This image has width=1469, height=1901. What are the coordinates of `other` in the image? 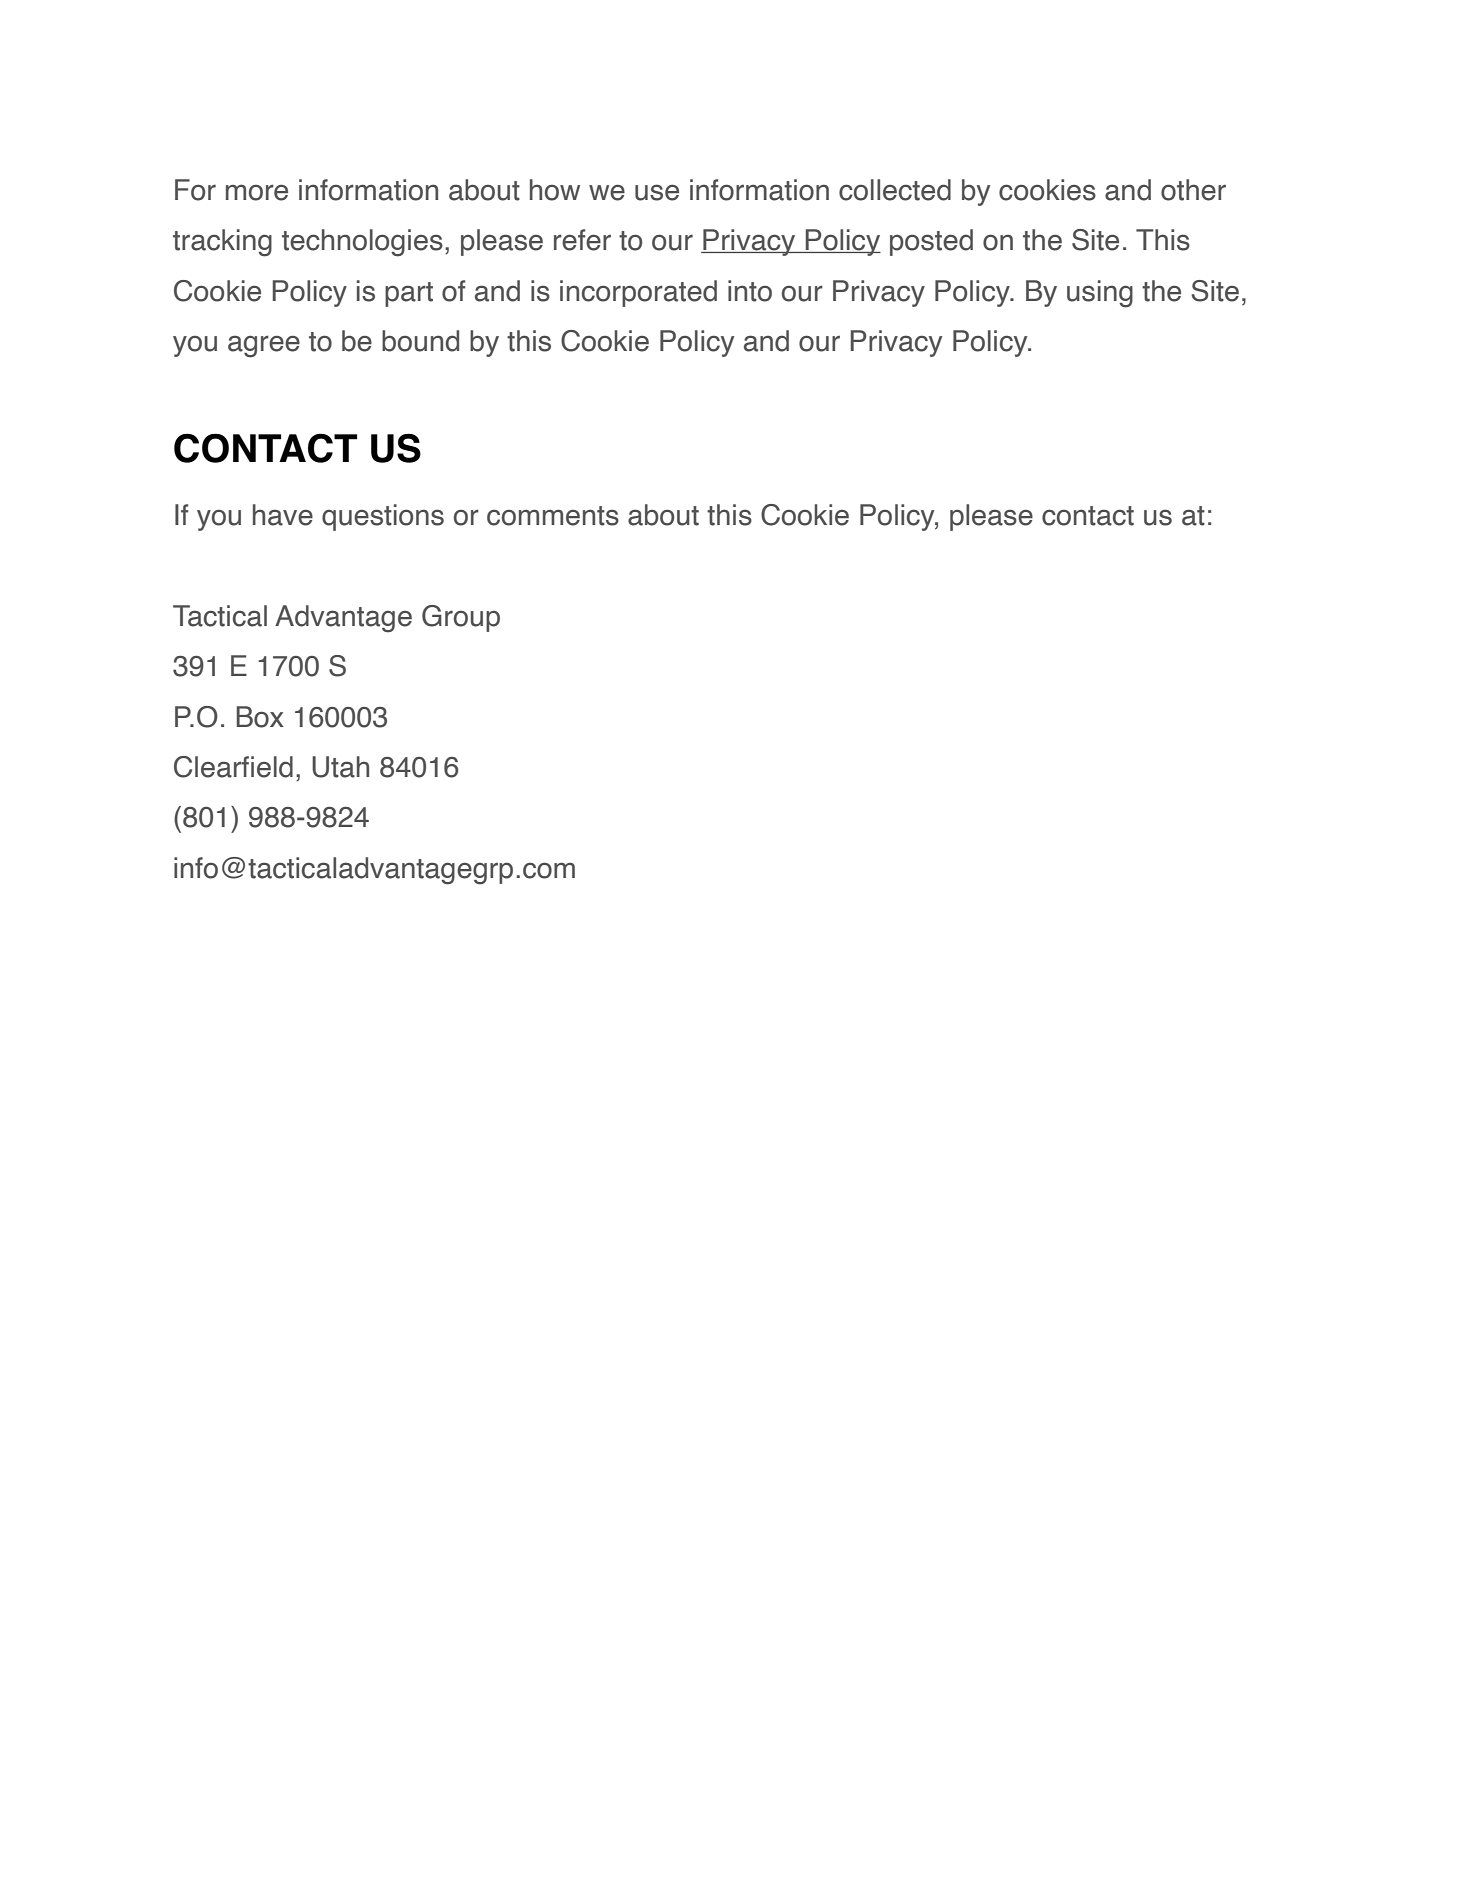 It's located at (1193, 190).
